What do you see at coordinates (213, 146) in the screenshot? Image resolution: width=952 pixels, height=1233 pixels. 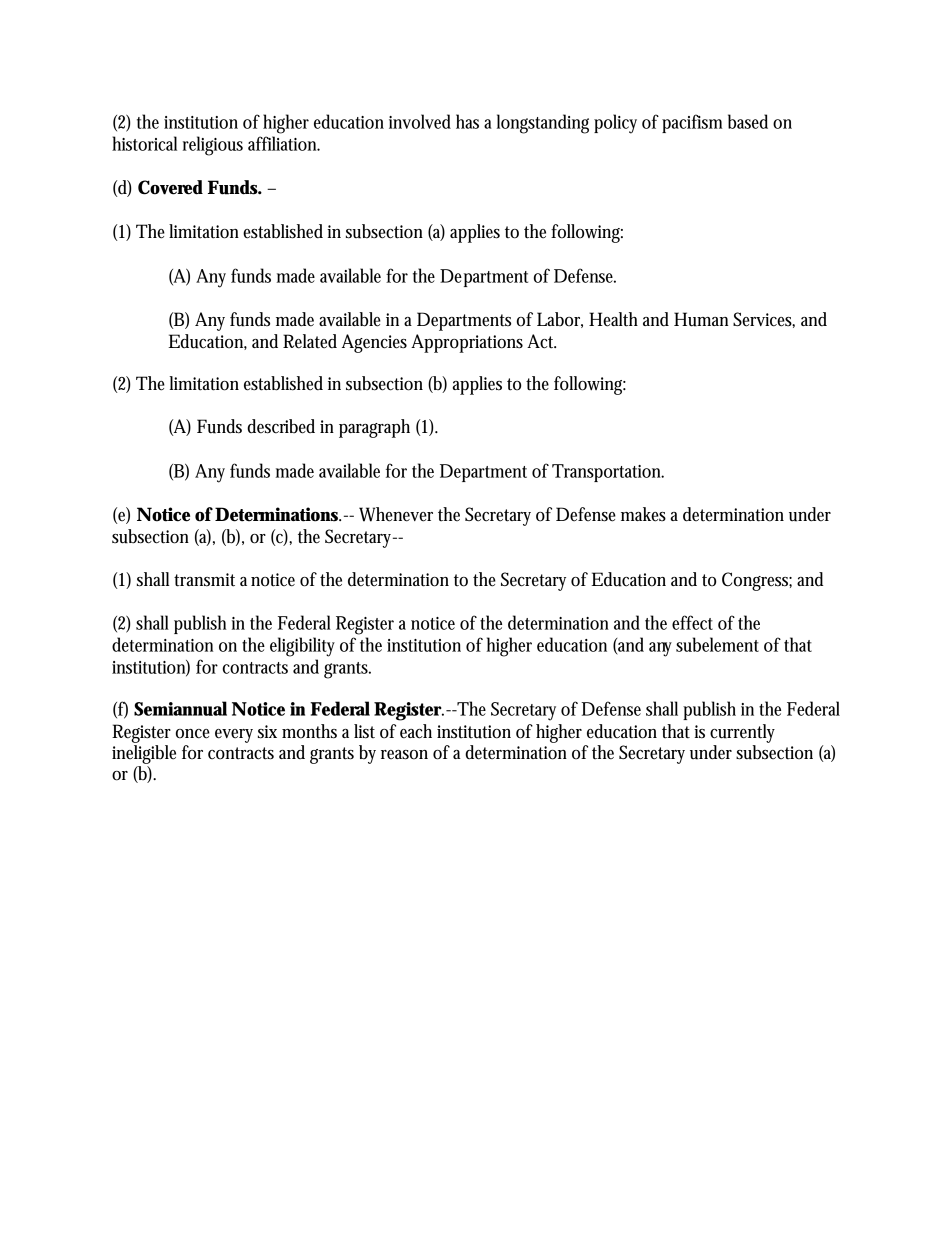 I see `religious` at bounding box center [213, 146].
